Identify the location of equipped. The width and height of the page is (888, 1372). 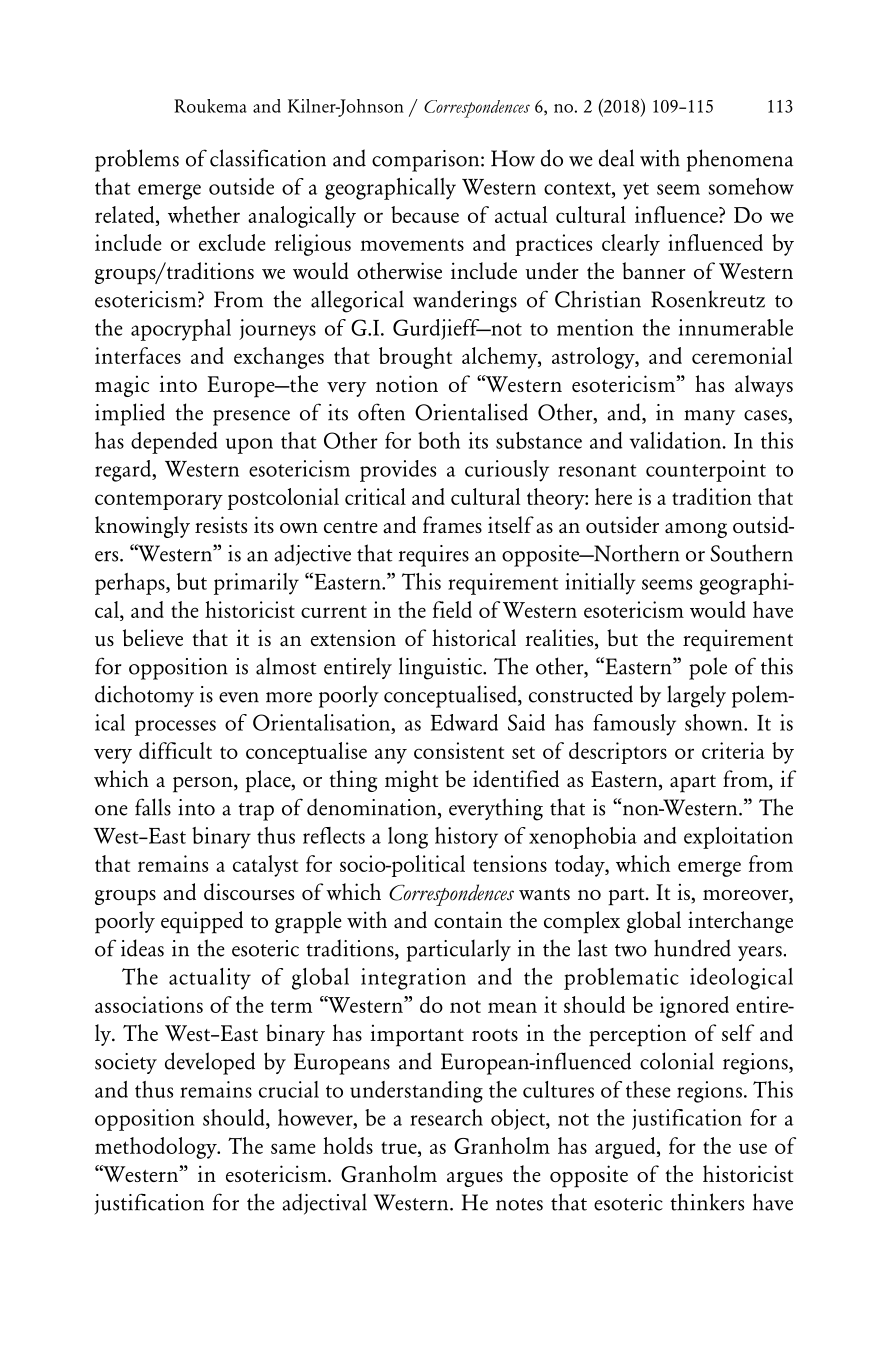
(202, 922).
